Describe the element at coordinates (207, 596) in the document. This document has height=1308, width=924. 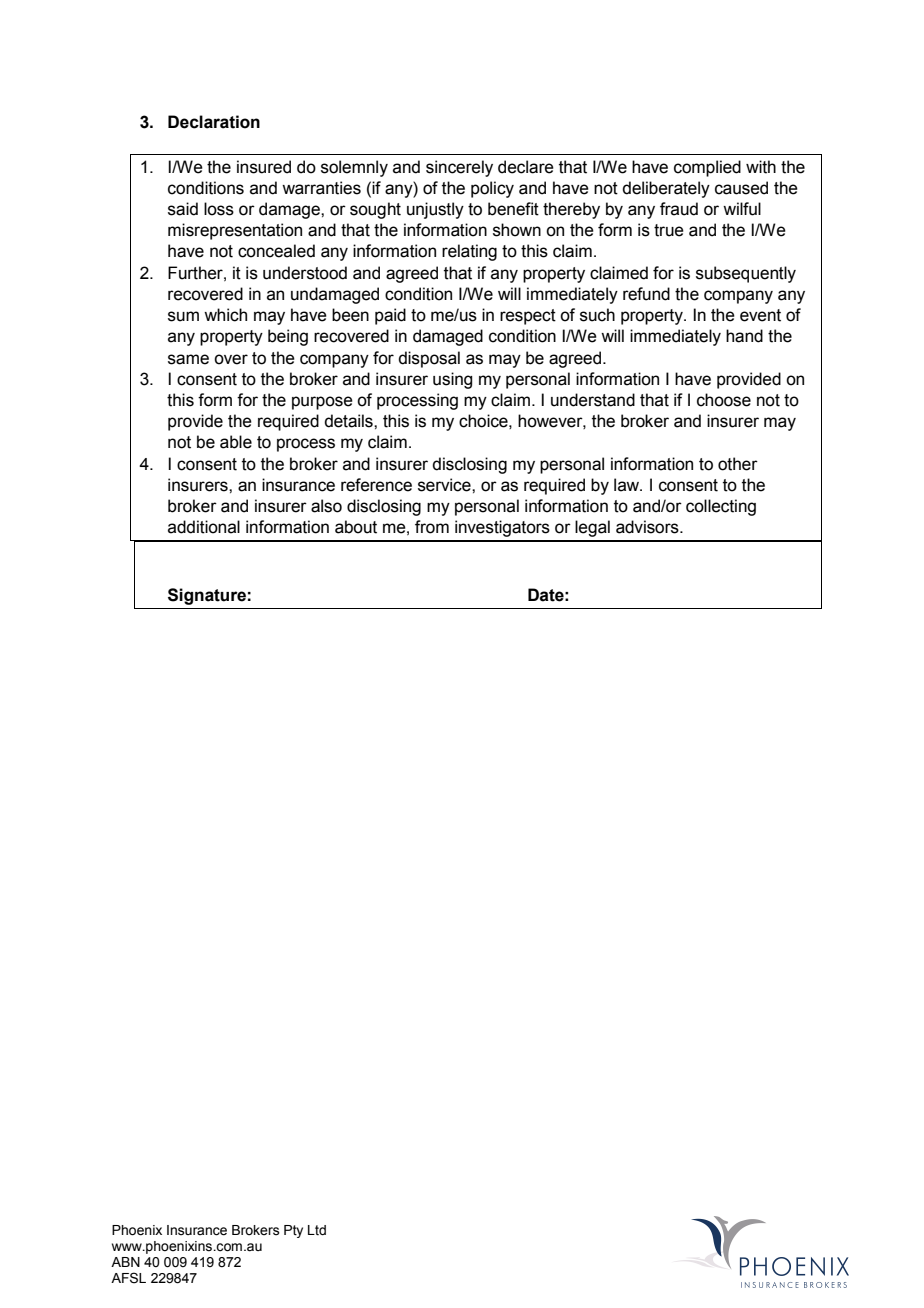
I see `Signature` at that location.
